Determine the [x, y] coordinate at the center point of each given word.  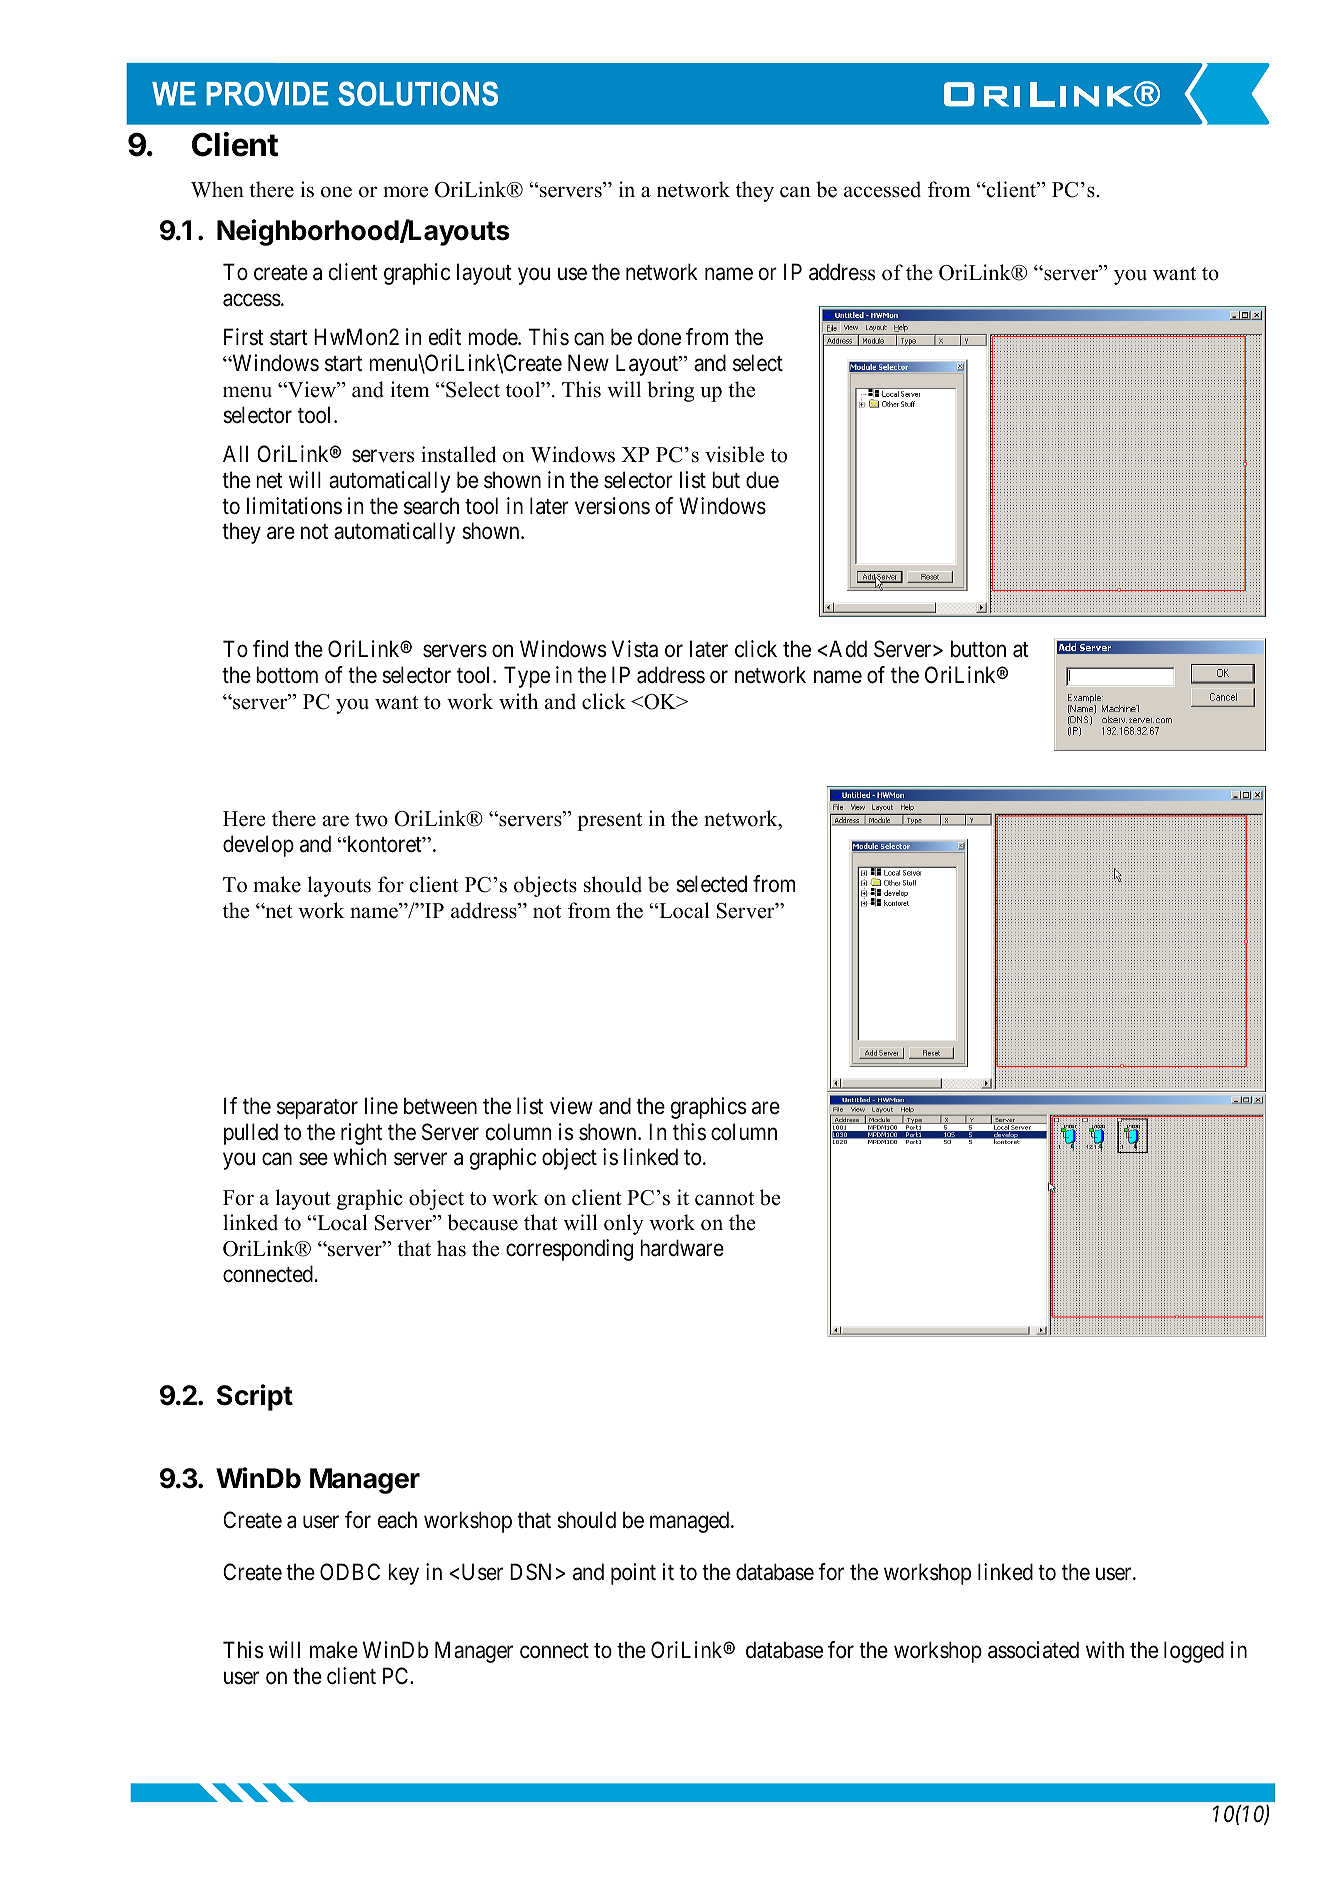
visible [734, 454]
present [609, 822]
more [405, 192]
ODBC [350, 1571]
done [659, 337]
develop [258, 846]
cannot [724, 1199]
